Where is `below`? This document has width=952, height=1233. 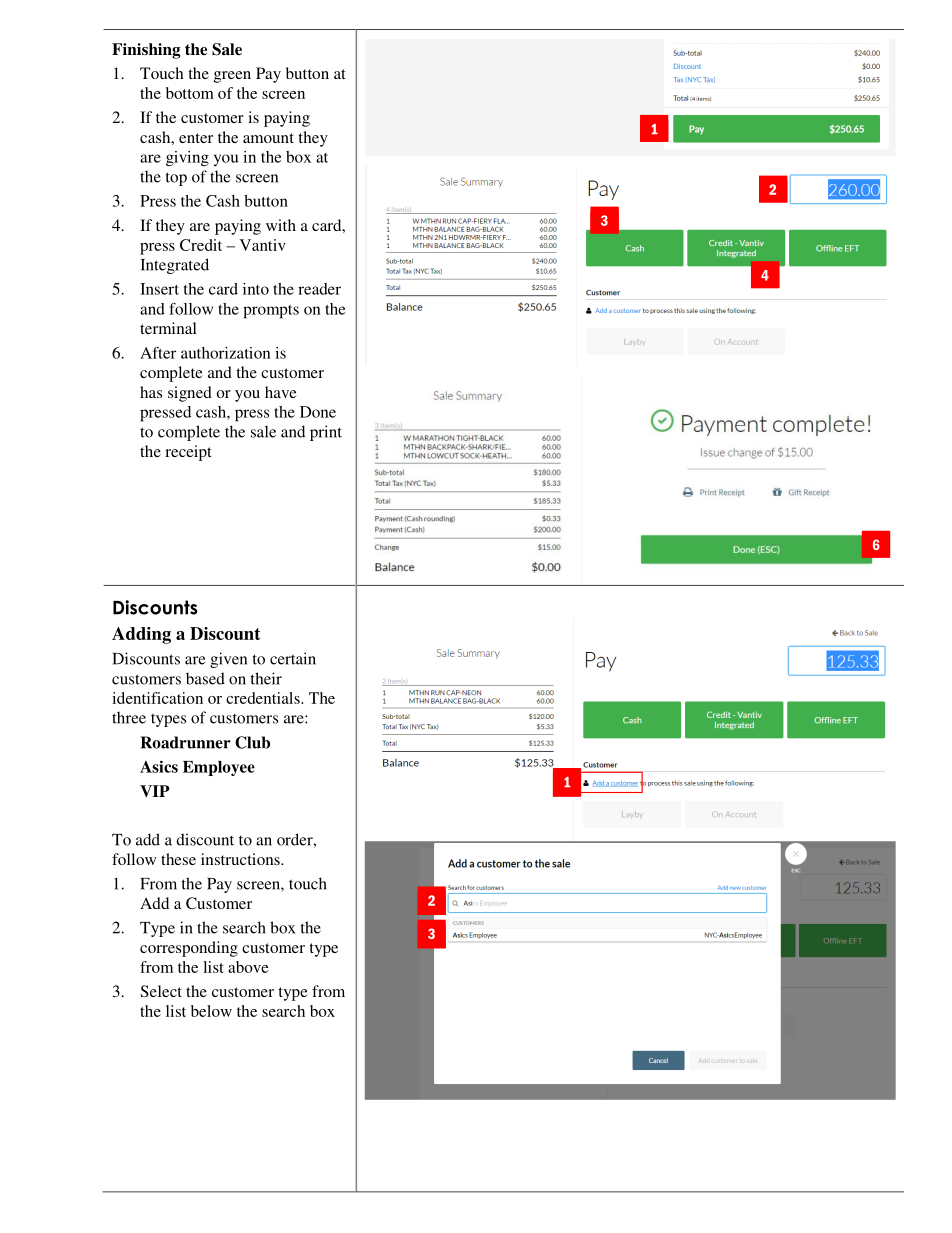
below is located at coordinates (211, 1011).
